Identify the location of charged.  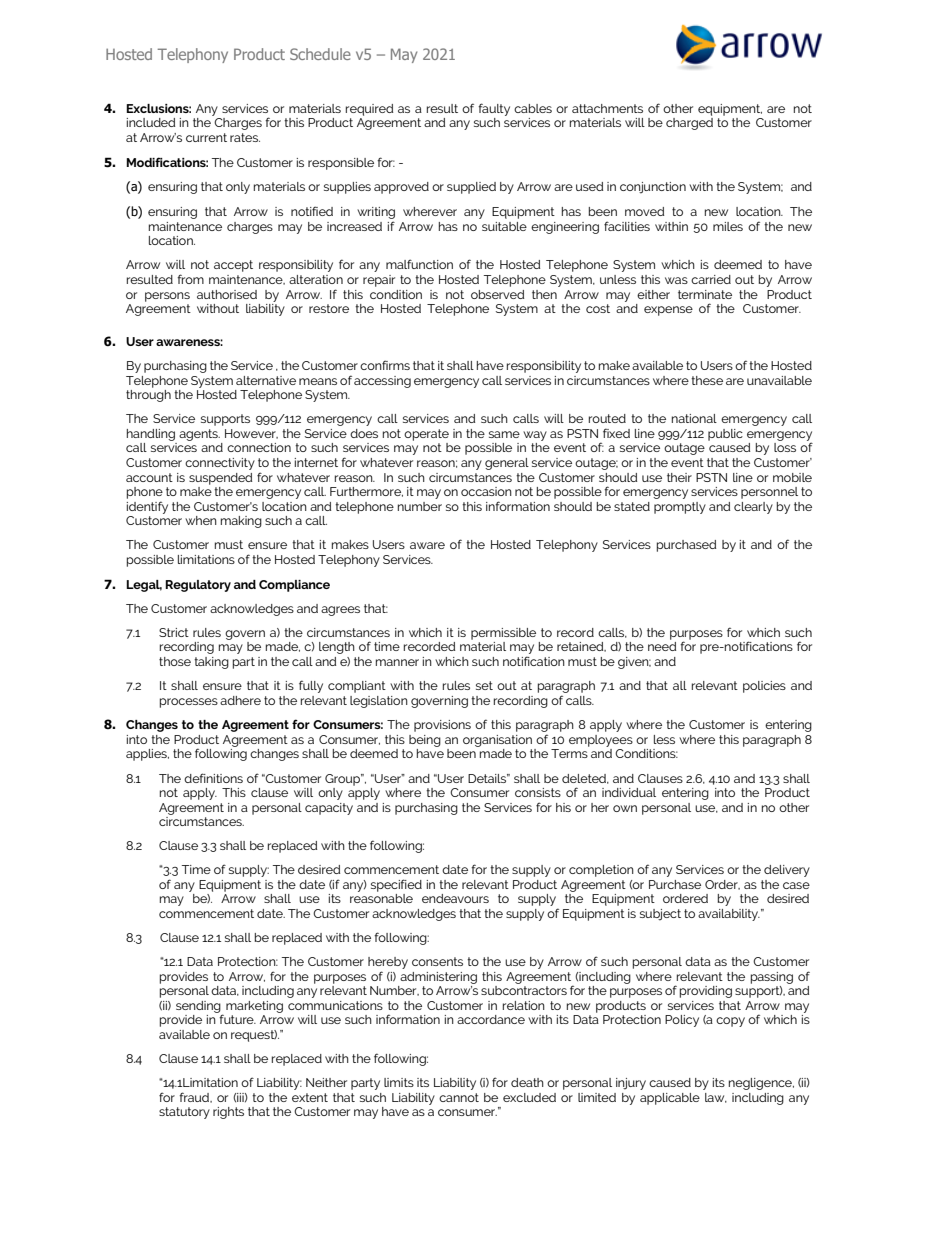
(689, 124).
